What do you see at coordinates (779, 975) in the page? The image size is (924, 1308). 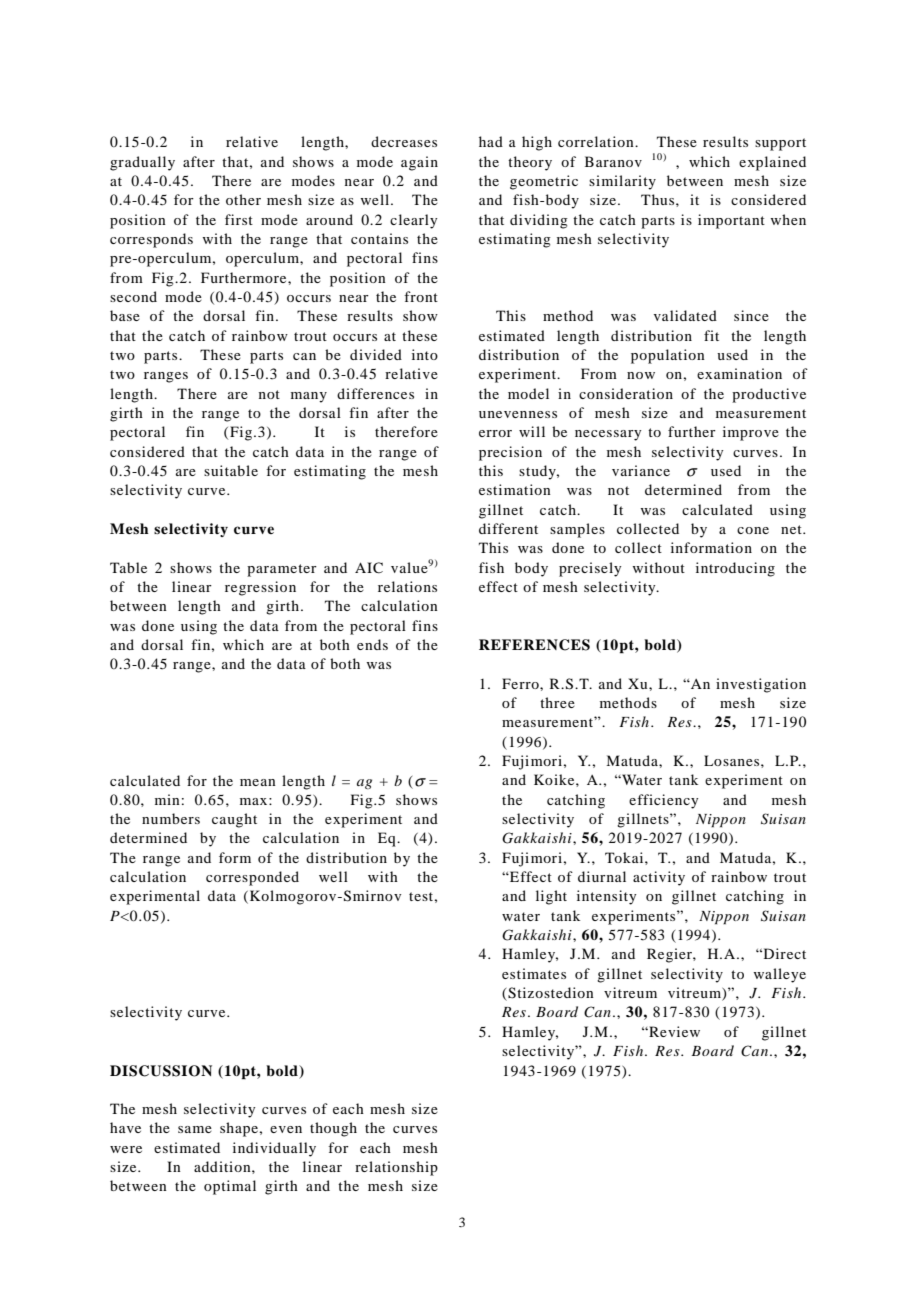 I see `walleye` at bounding box center [779, 975].
